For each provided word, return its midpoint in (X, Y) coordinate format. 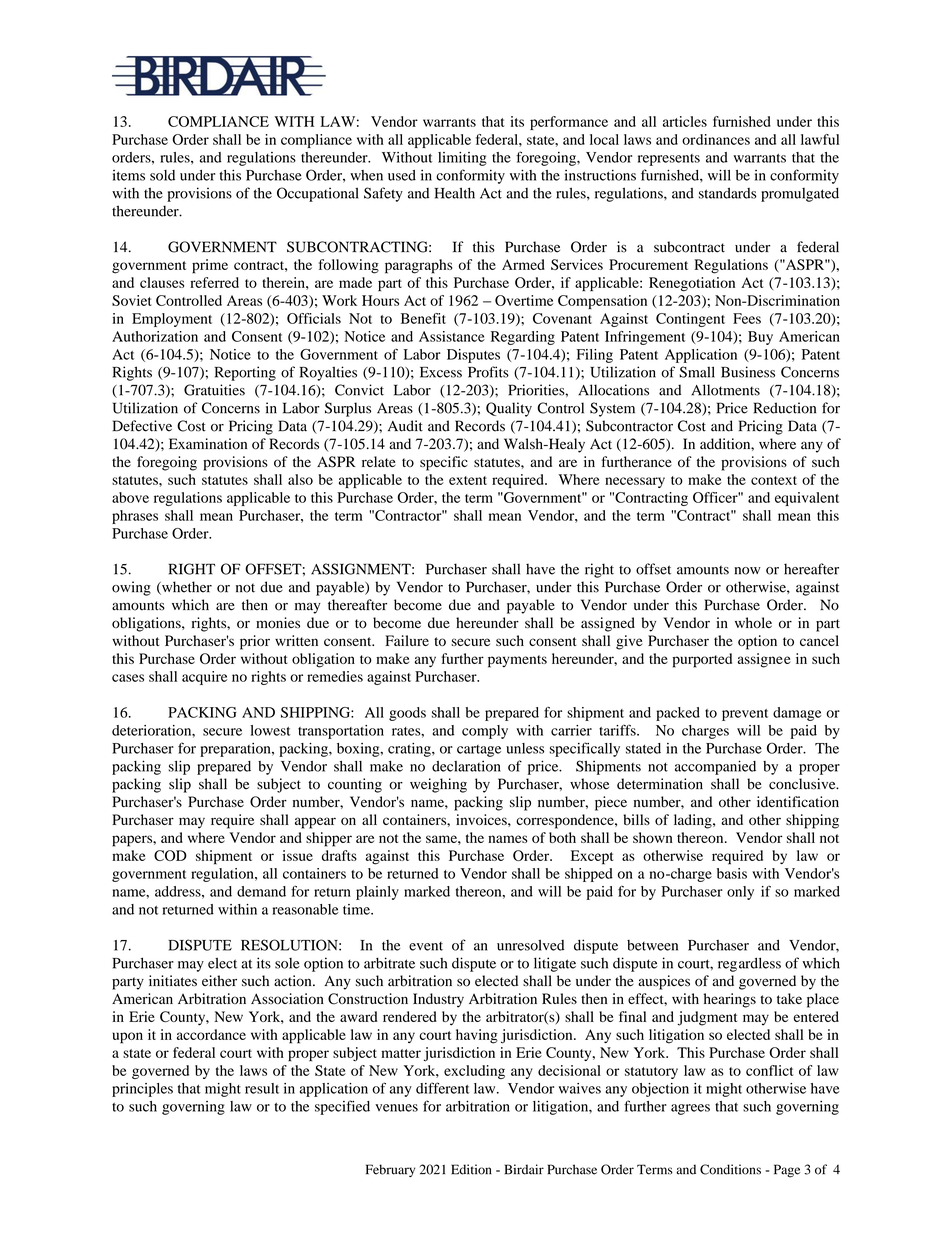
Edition (471, 1169)
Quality (509, 409)
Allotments (725, 390)
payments (517, 661)
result (262, 1088)
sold (162, 175)
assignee (764, 660)
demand (261, 891)
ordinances (716, 139)
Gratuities (214, 390)
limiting (462, 159)
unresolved (530, 945)
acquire (204, 678)
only (740, 893)
